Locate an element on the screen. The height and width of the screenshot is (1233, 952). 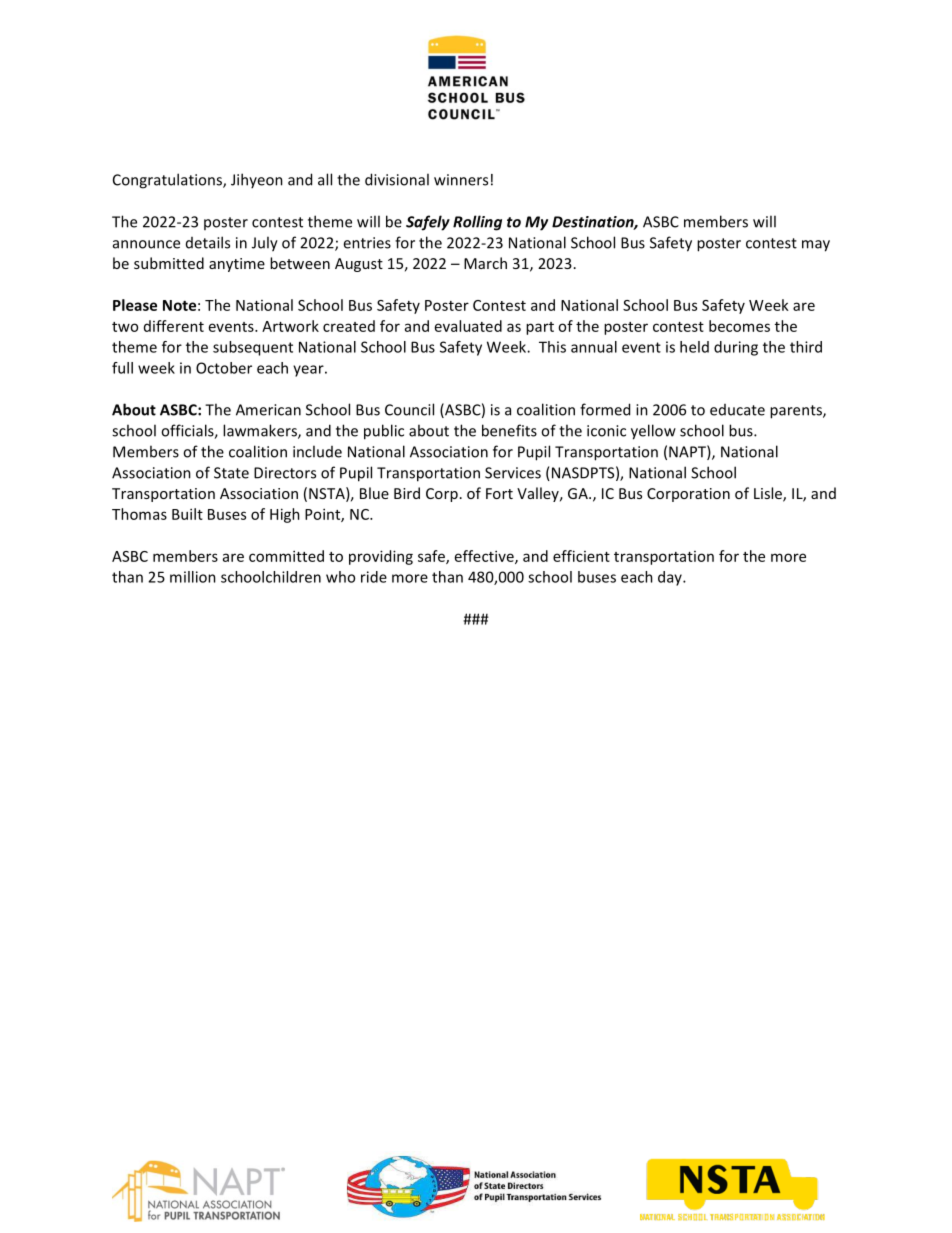
effective is located at coordinates (485, 557).
